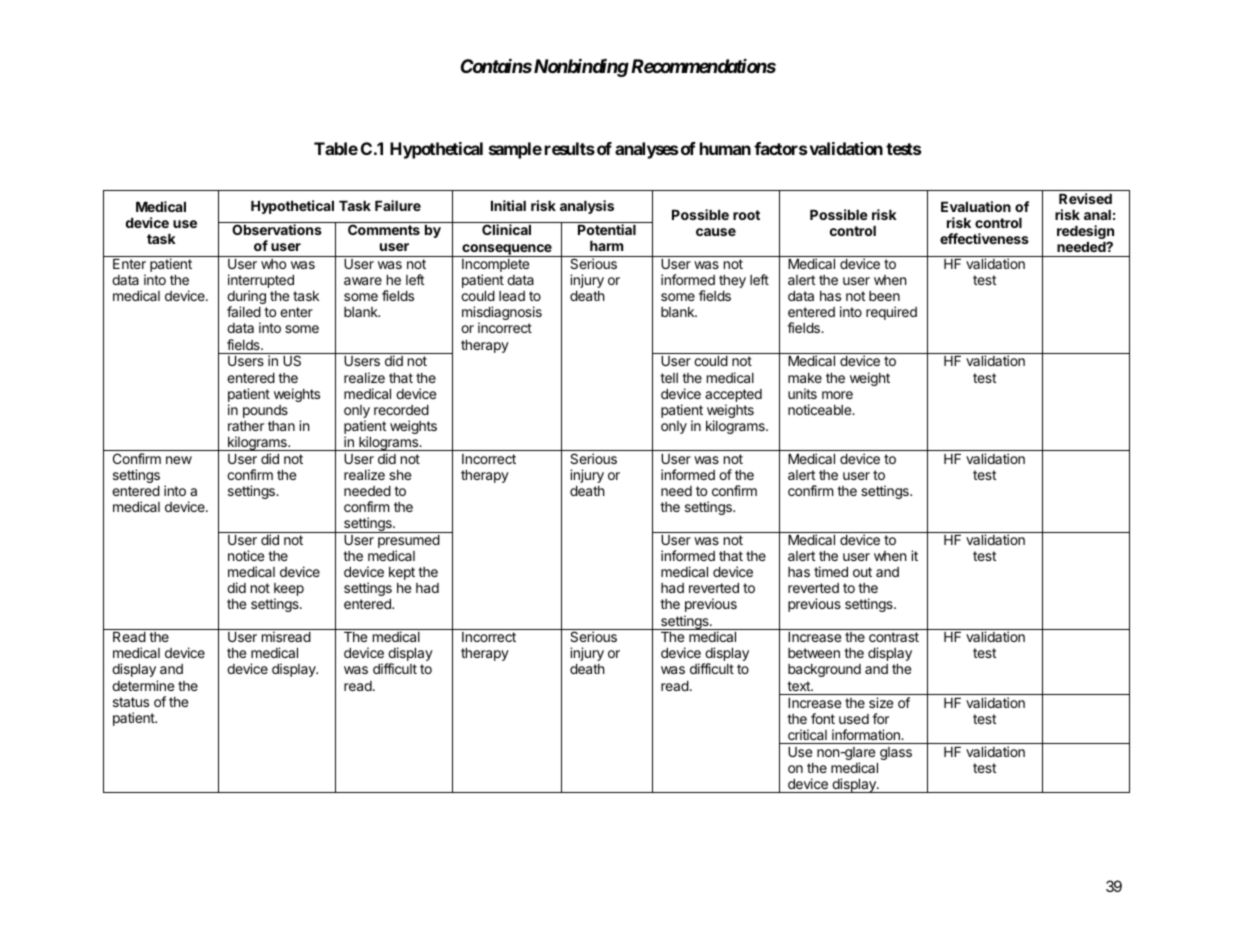  I want to click on Failure, so click(398, 205).
